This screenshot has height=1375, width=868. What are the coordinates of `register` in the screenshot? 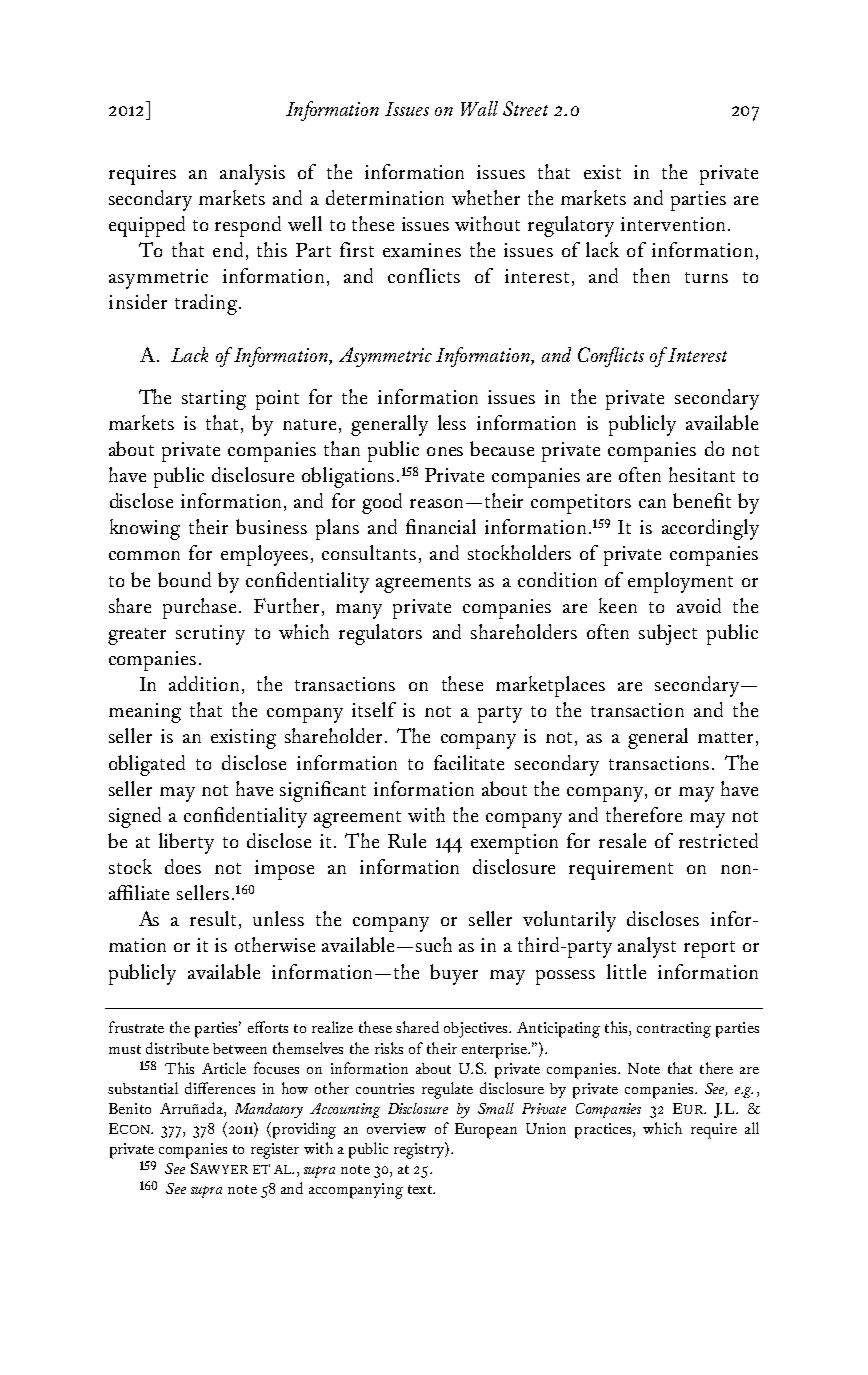 It's located at (275, 1151).
